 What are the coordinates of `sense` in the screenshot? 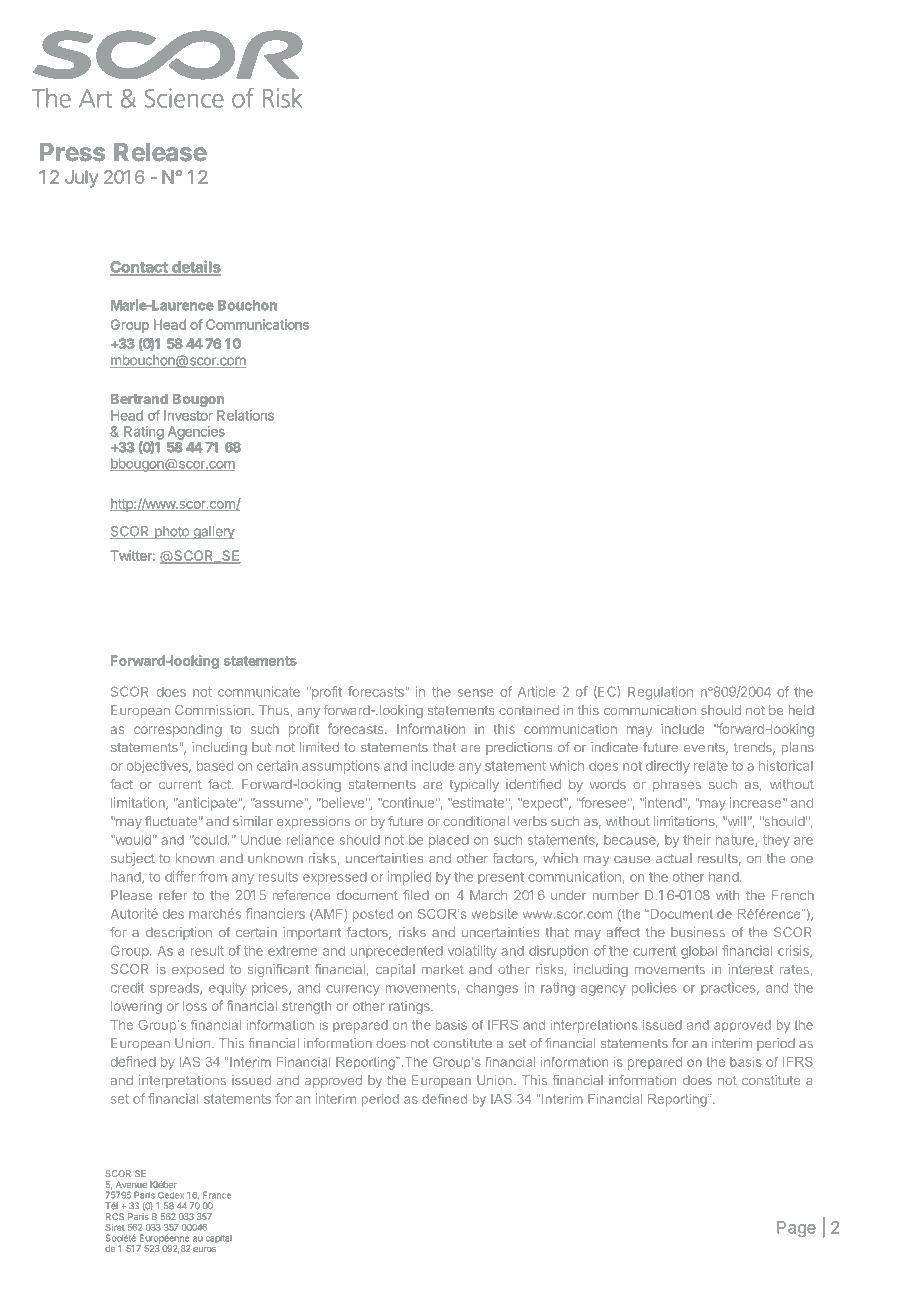 It's located at (475, 693).
